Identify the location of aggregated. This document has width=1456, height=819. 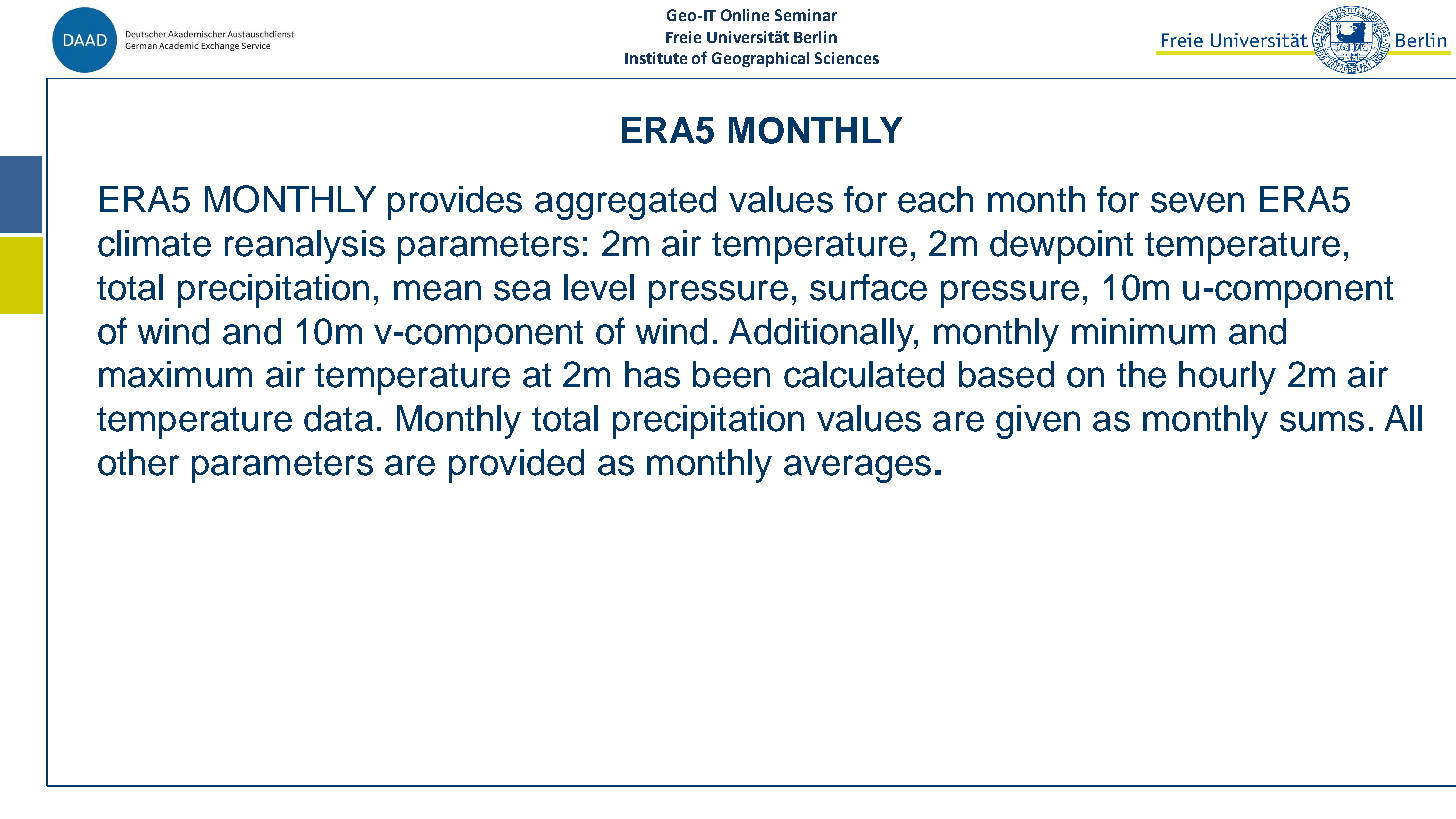
(625, 203).
